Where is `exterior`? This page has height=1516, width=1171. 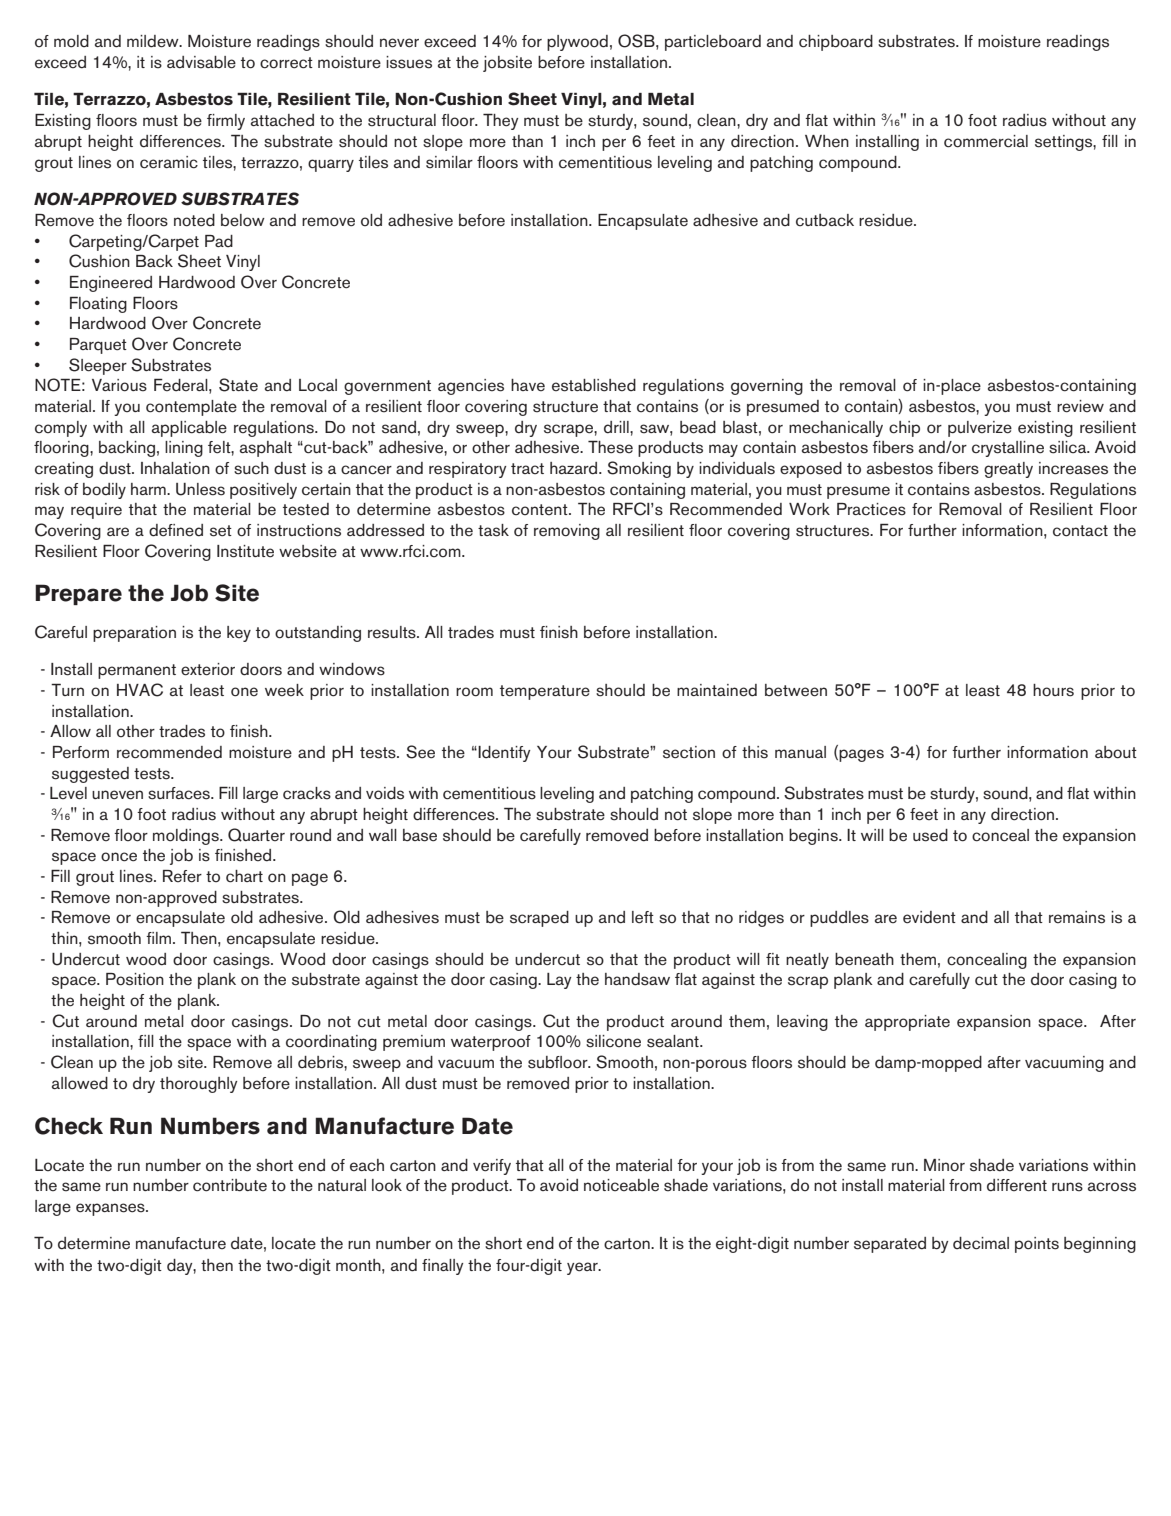
exterior is located at coordinates (208, 669).
